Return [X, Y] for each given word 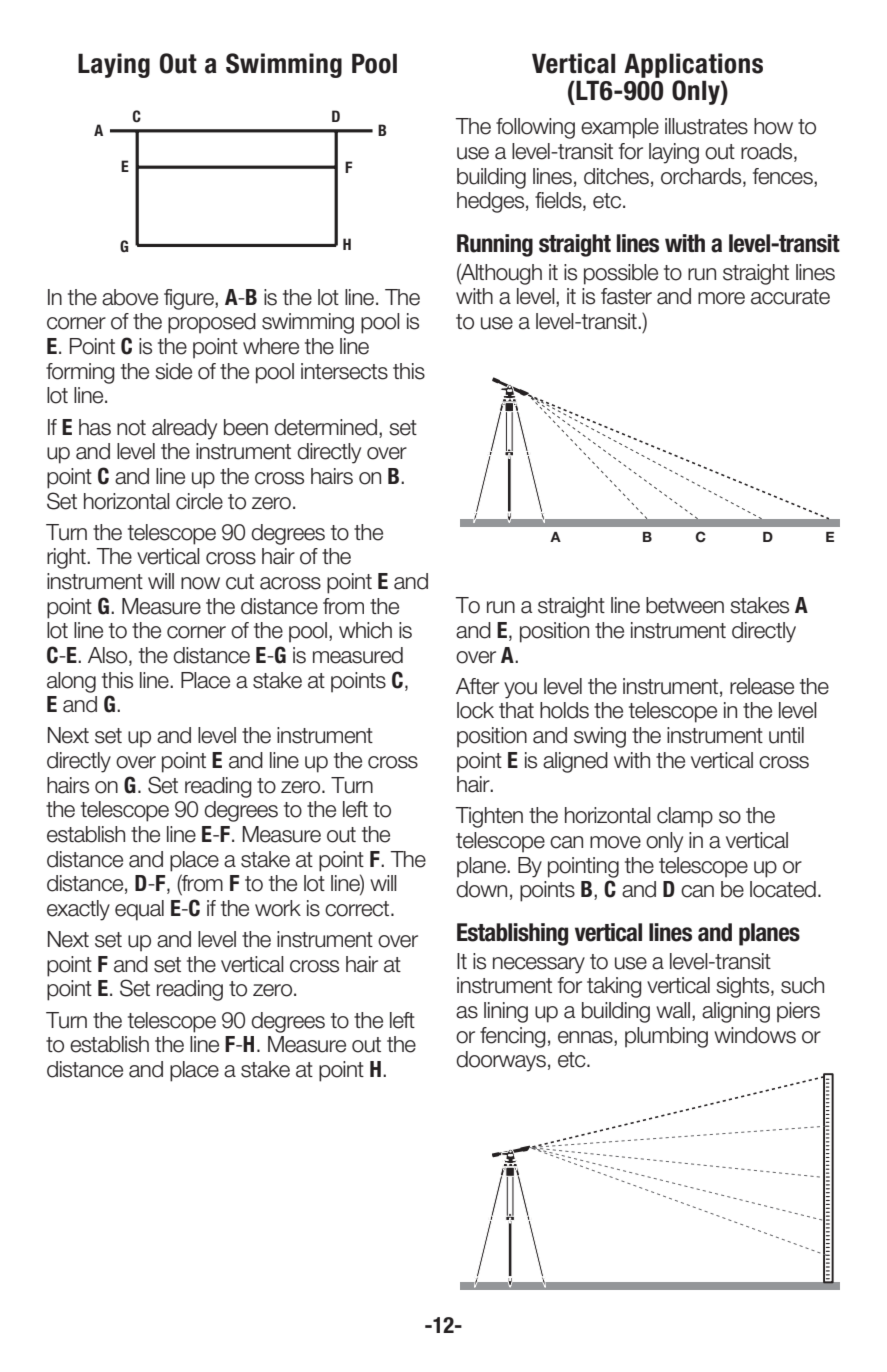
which [365, 630]
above [130, 297]
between [685, 605]
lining [506, 1012]
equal [139, 910]
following [535, 128]
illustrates [706, 126]
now [200, 583]
